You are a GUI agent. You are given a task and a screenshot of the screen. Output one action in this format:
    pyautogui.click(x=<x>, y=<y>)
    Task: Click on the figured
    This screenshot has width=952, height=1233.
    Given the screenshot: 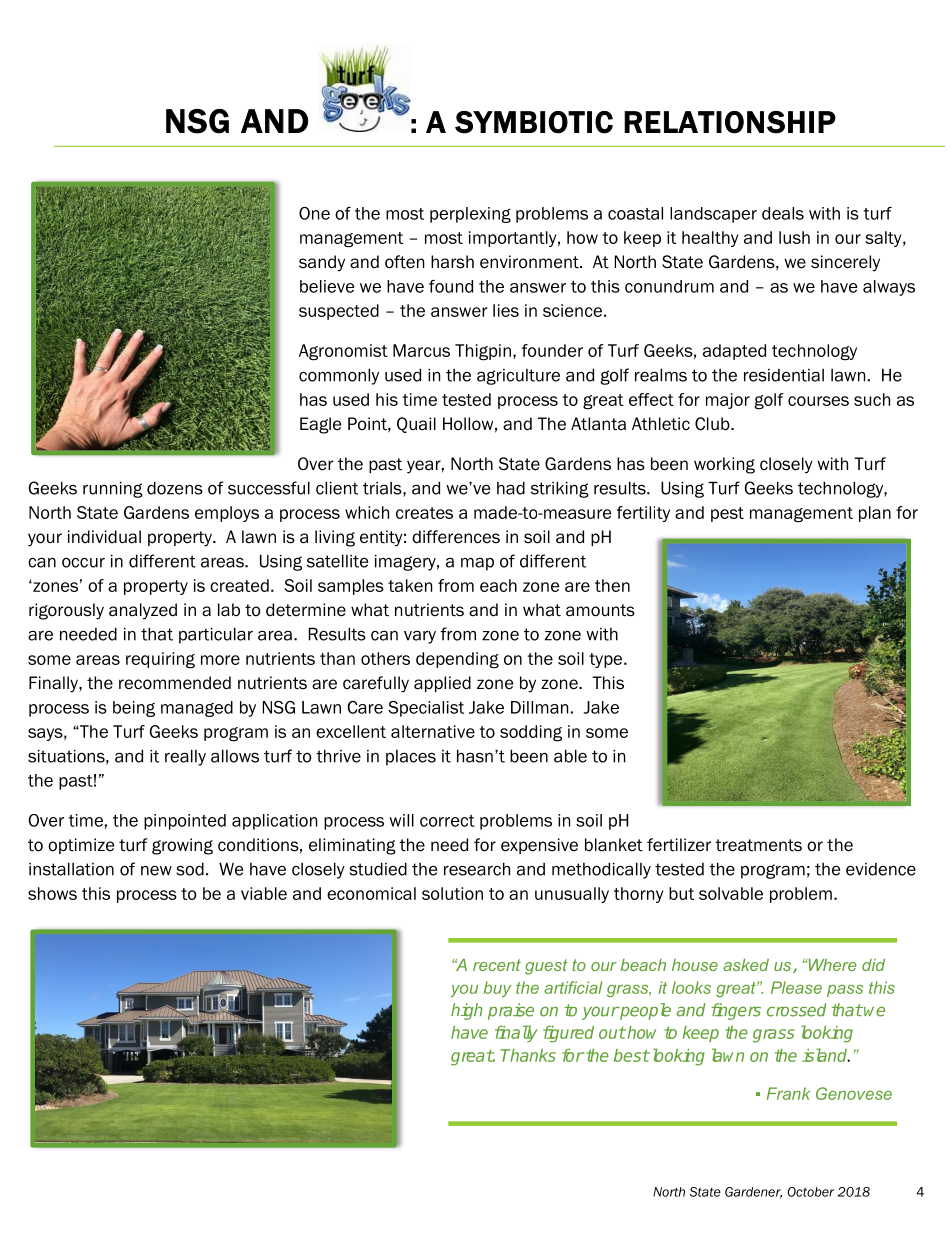 What is the action you would take?
    pyautogui.click(x=568, y=1034)
